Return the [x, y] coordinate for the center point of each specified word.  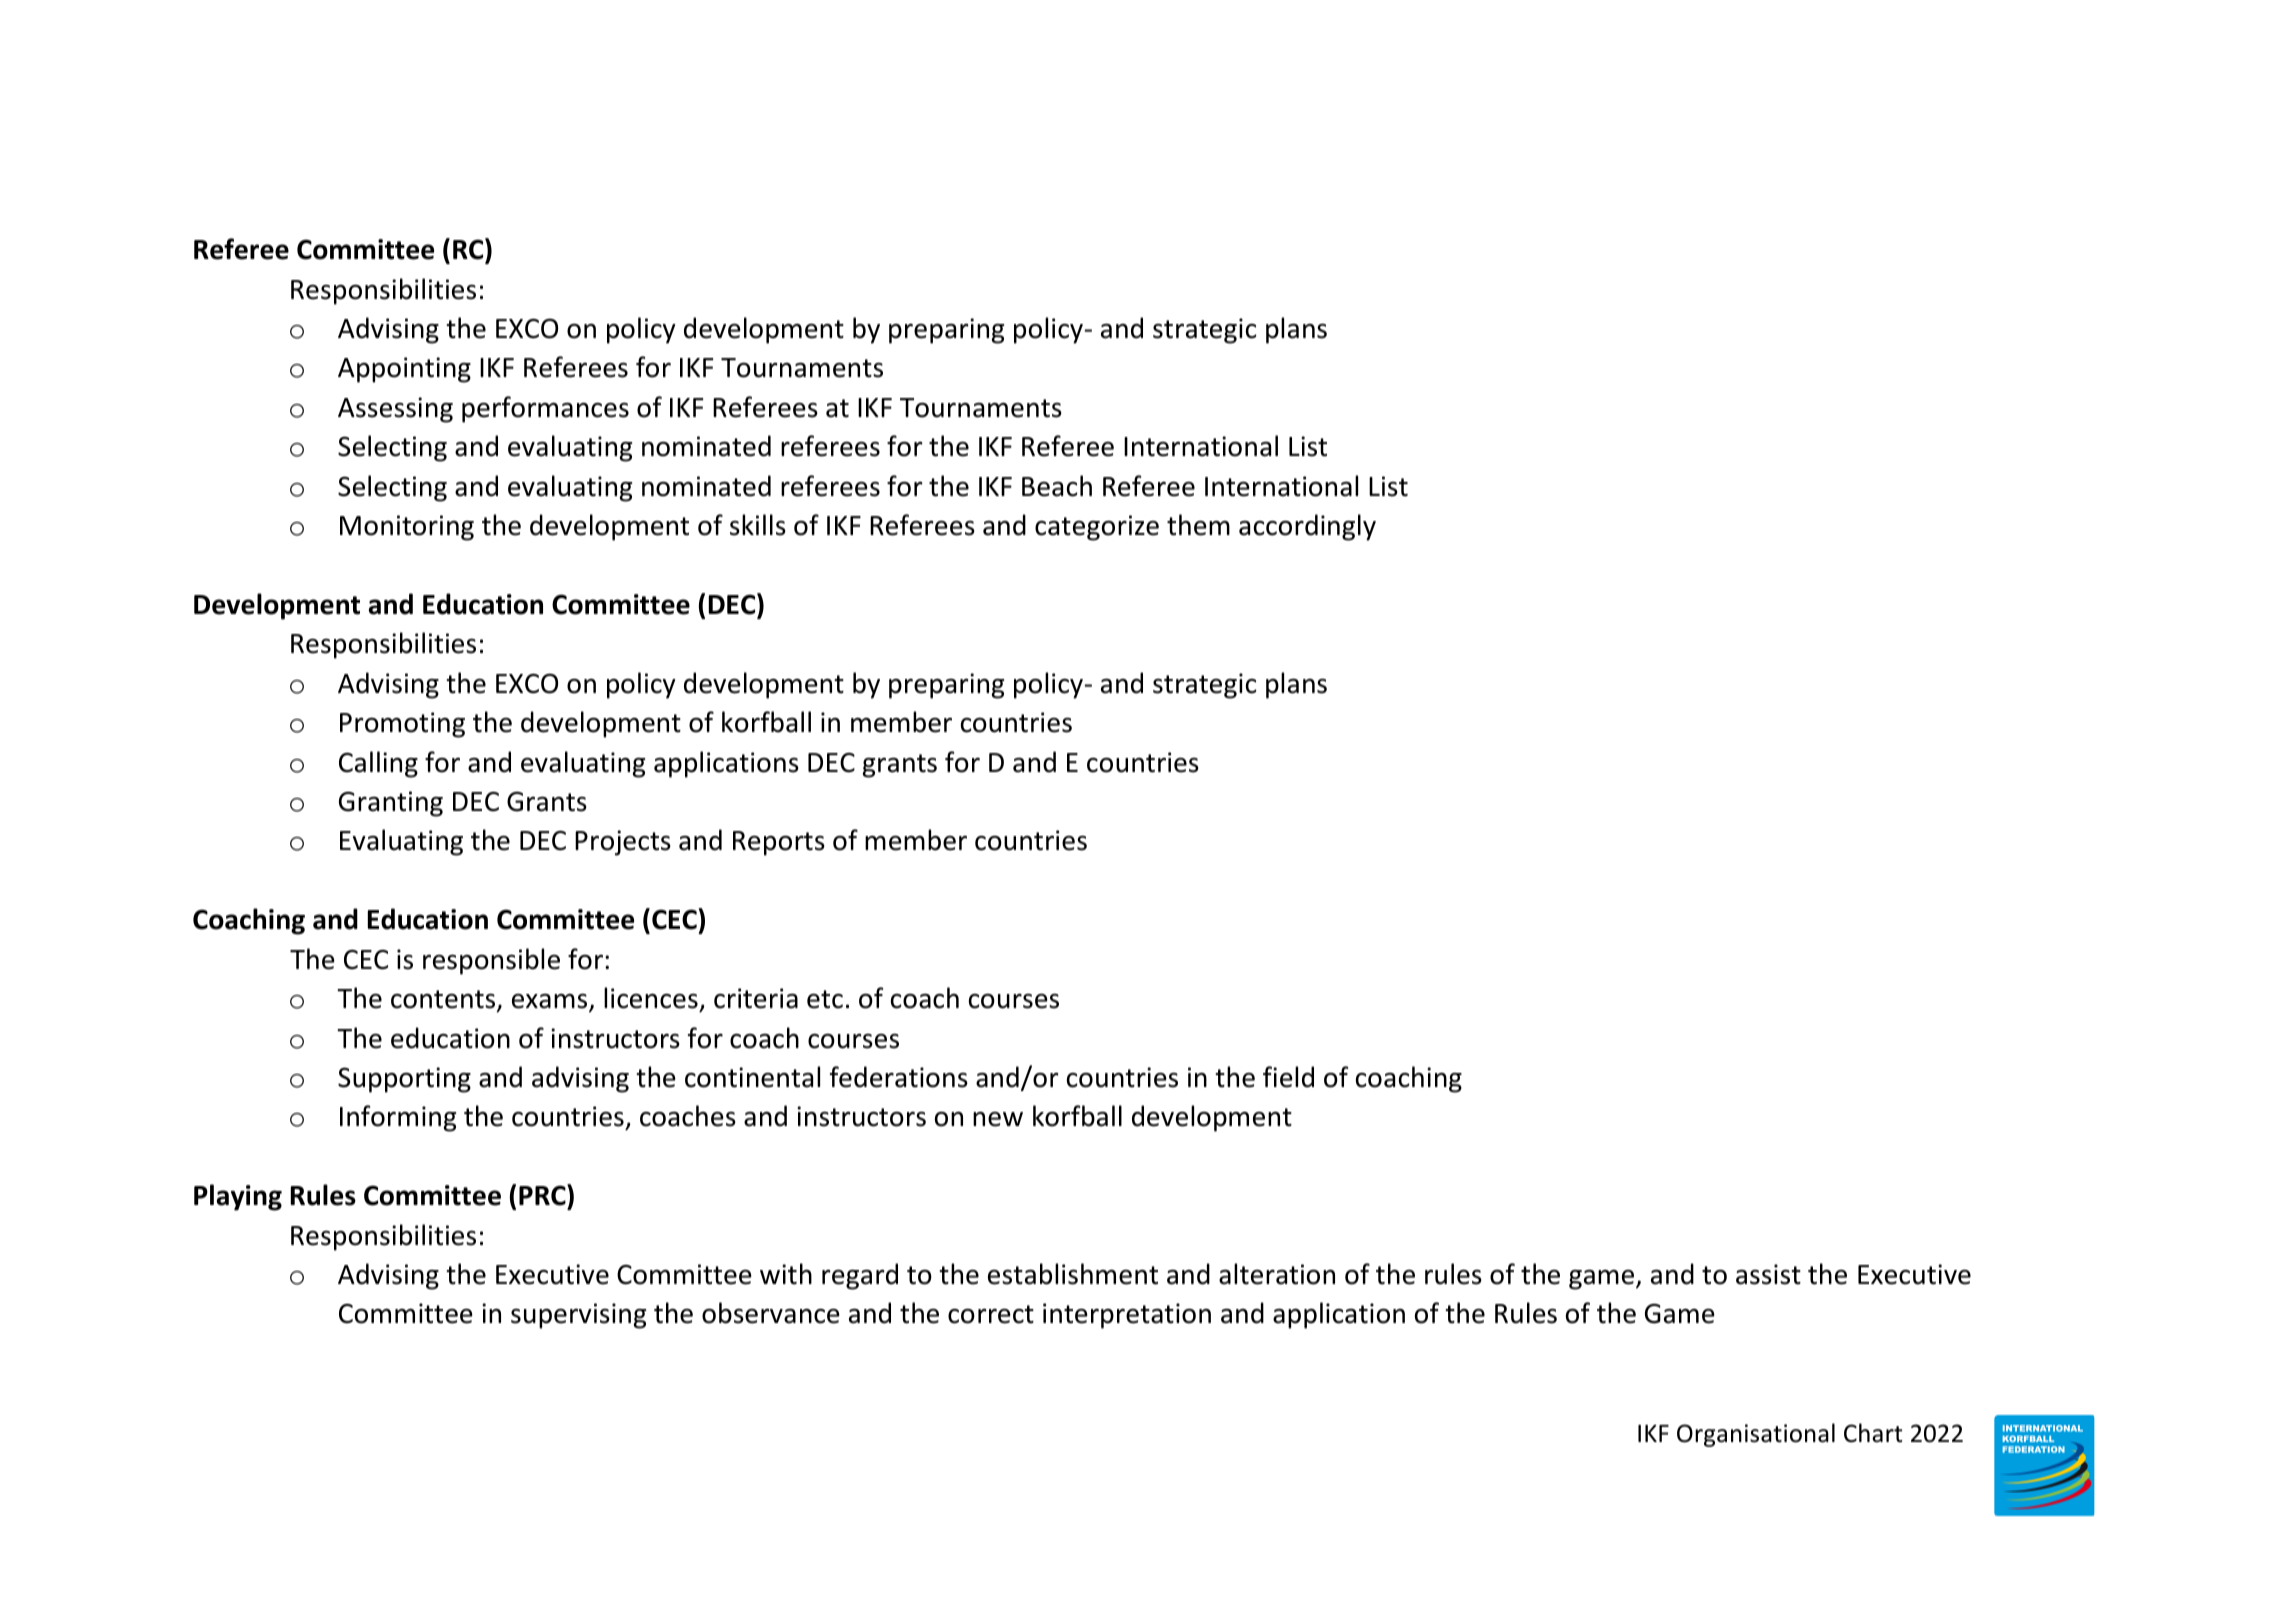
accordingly [1307, 527]
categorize [1097, 528]
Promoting [402, 725]
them [1198, 525]
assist [1768, 1274]
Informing [398, 1118]
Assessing [395, 410]
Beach [1057, 486]
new [998, 1119]
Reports [779, 843]
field [1288, 1077]
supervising [578, 1316]
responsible [491, 961]
